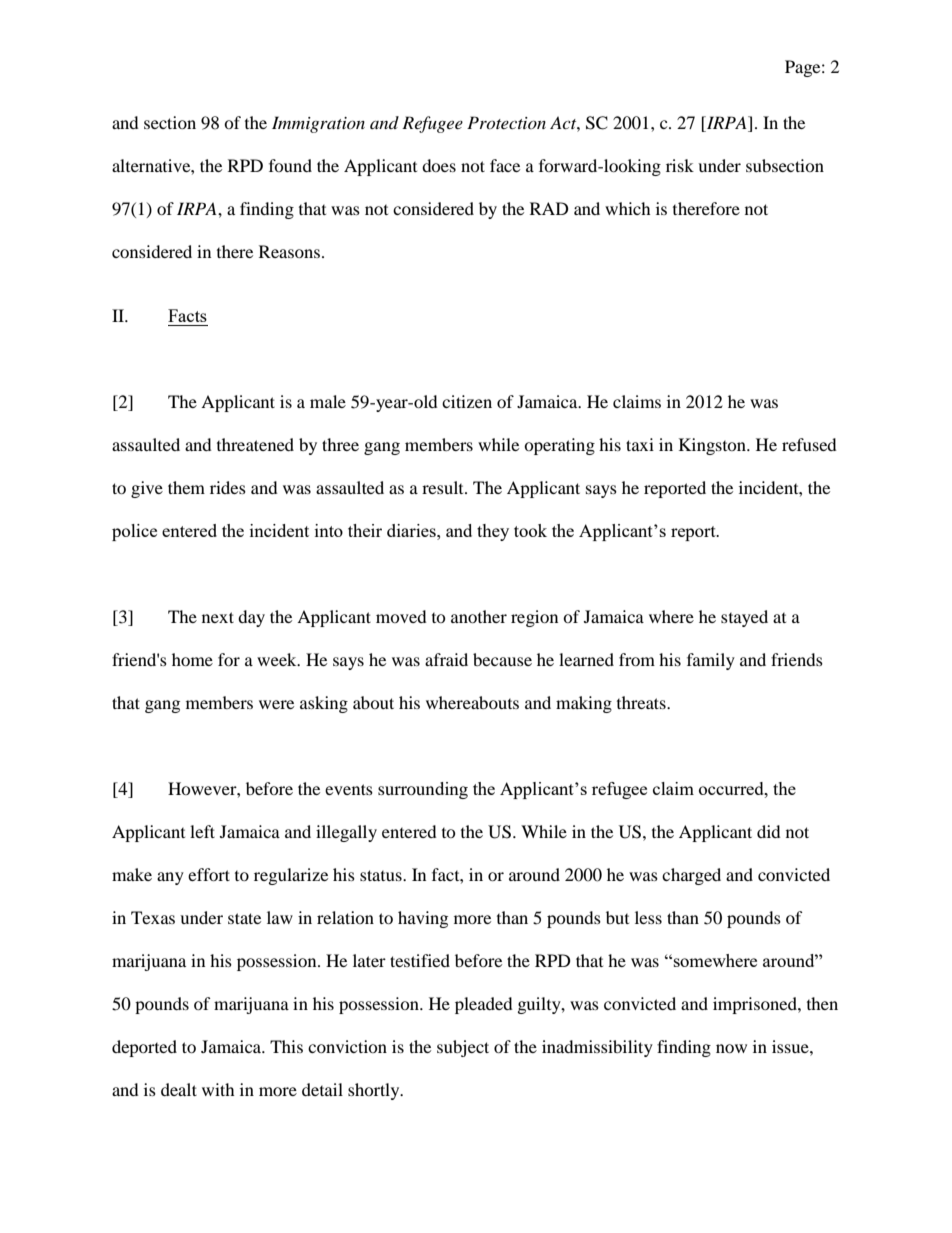 Image resolution: width=952 pixels, height=1233 pixels. I want to click on found, so click(290, 165).
